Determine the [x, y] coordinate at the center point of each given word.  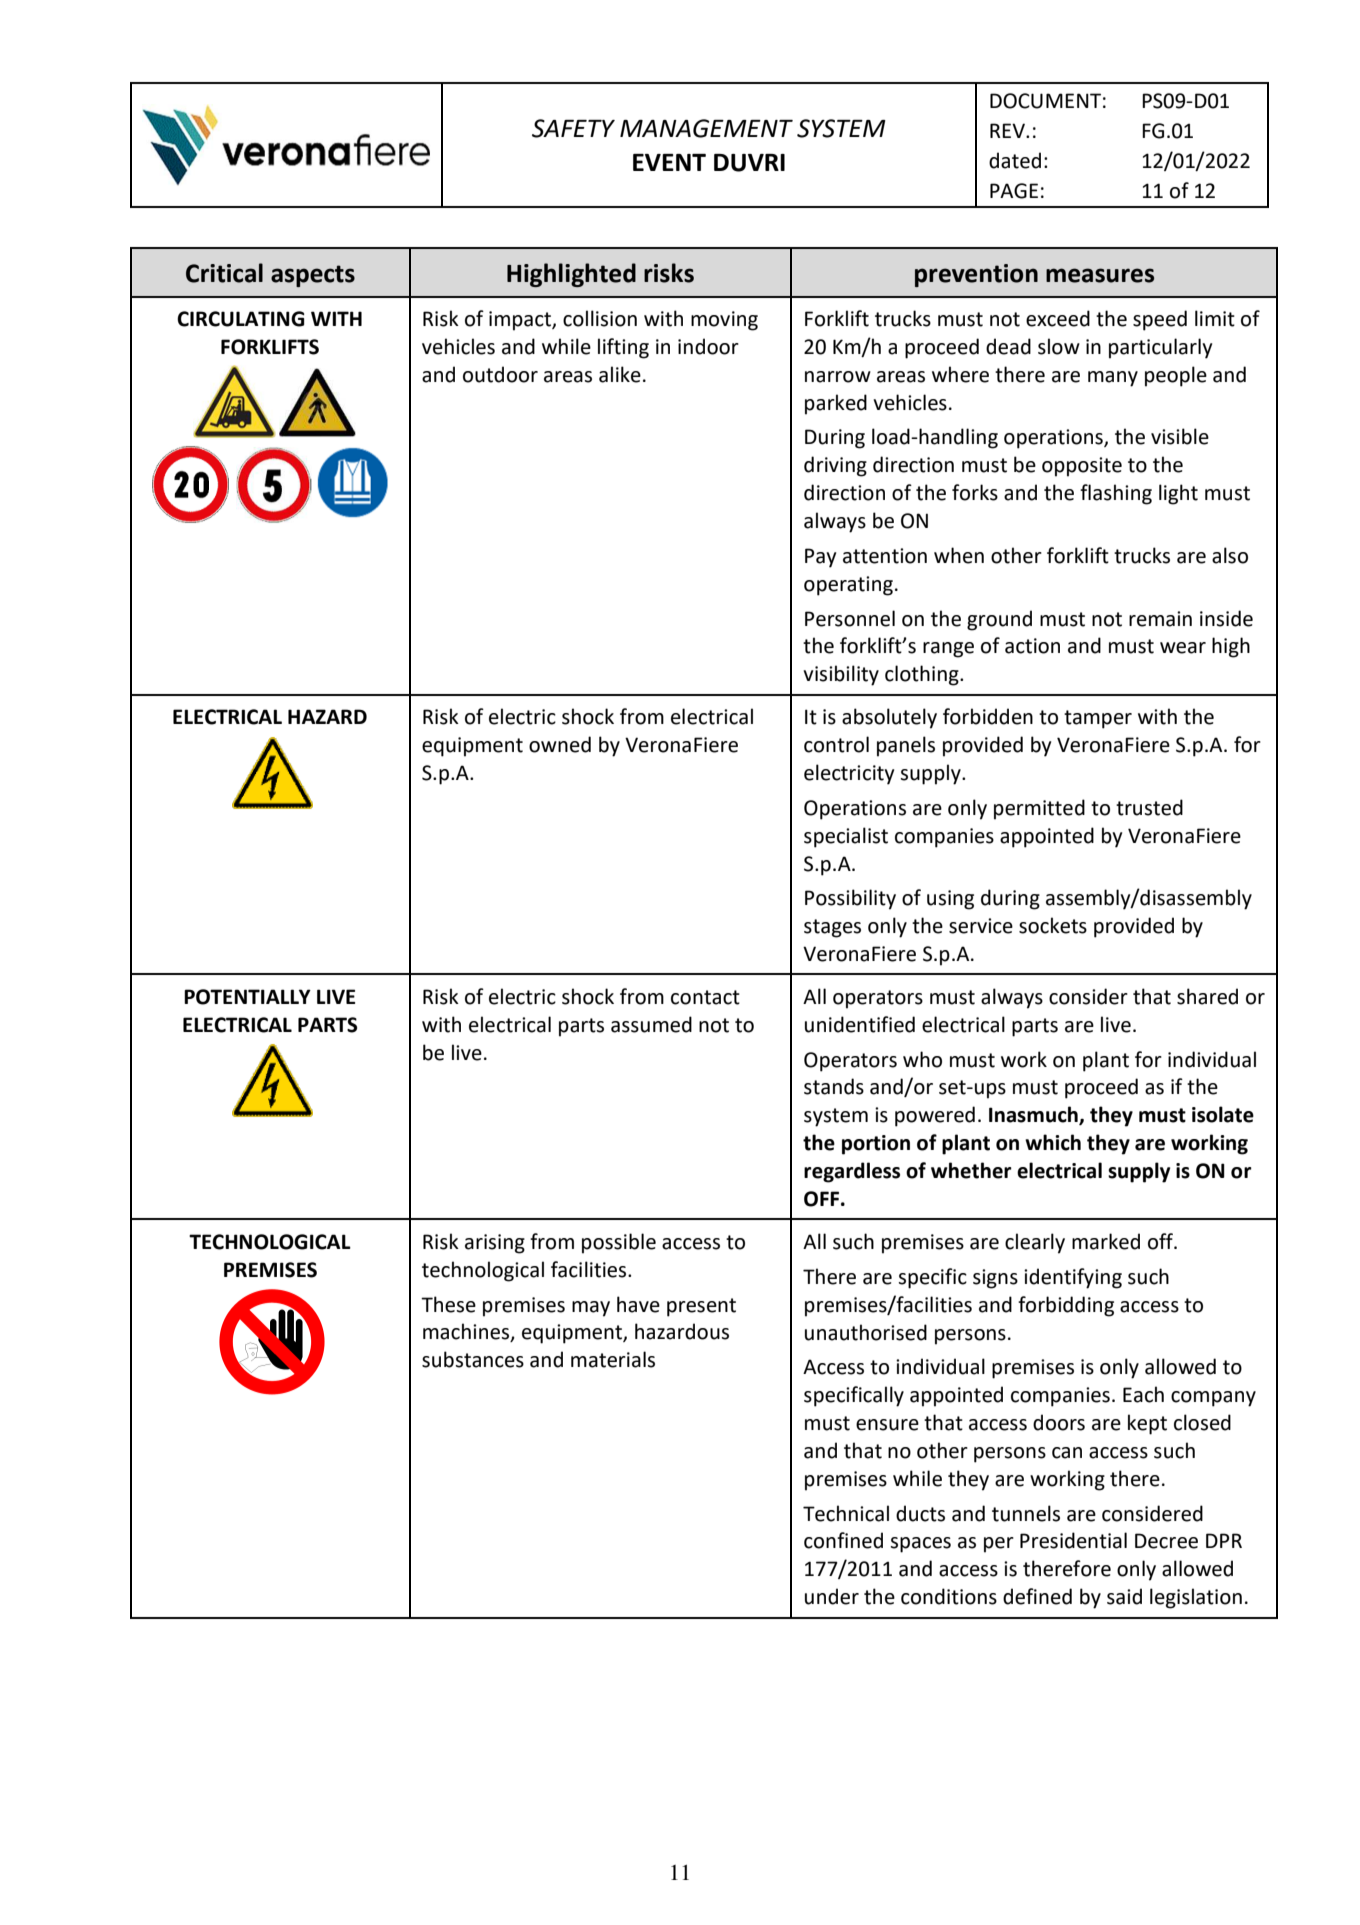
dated [1015, 160]
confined [843, 1540]
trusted [1149, 807]
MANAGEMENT [706, 128]
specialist [846, 837]
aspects [313, 276]
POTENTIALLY [247, 997]
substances [473, 1359]
